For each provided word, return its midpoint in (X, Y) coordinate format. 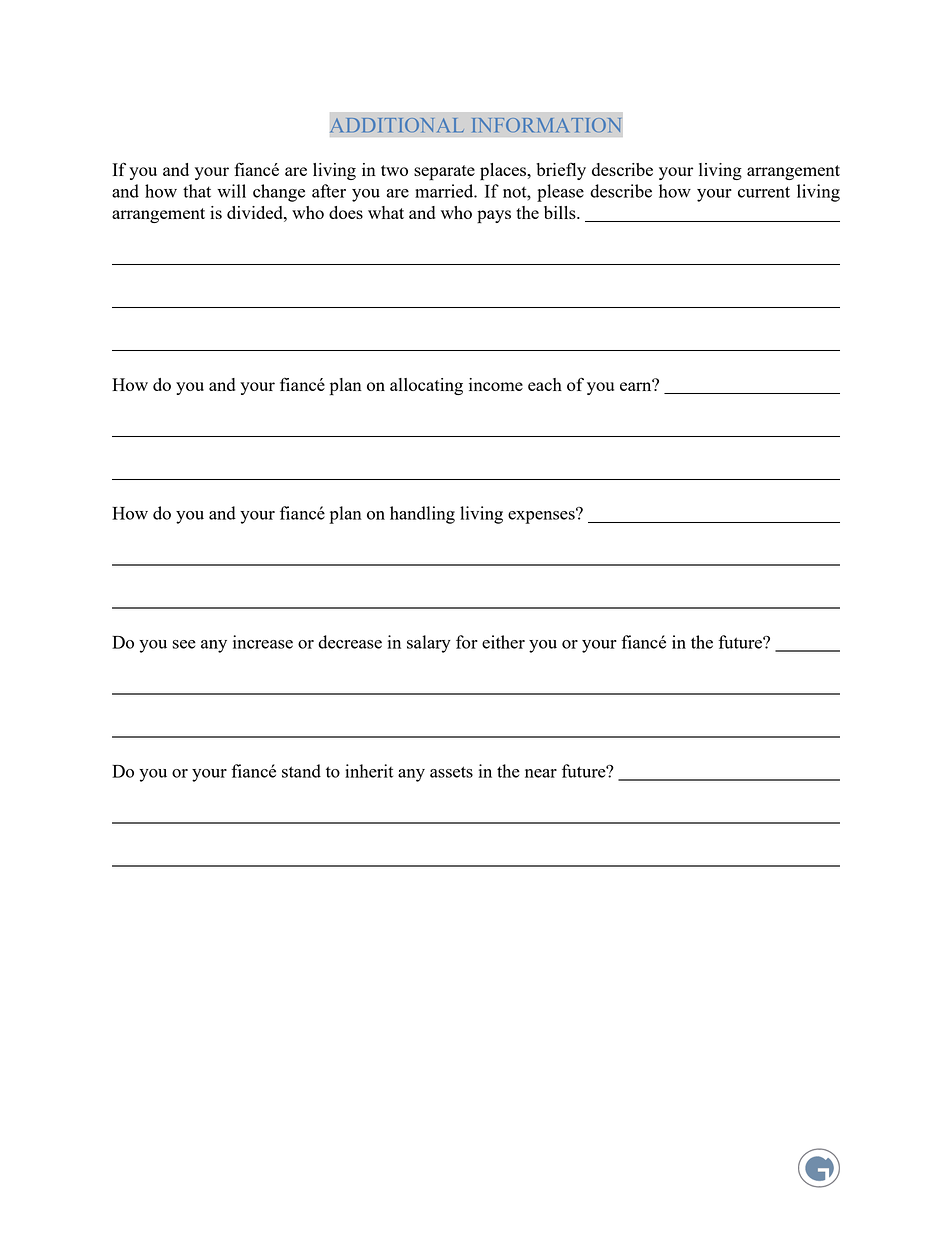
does (346, 212)
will (231, 191)
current (764, 192)
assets (451, 772)
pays (494, 217)
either (503, 642)
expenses (542, 516)
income (496, 384)
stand (301, 771)
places (504, 172)
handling (422, 515)
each (545, 384)
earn (637, 385)
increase (263, 642)
